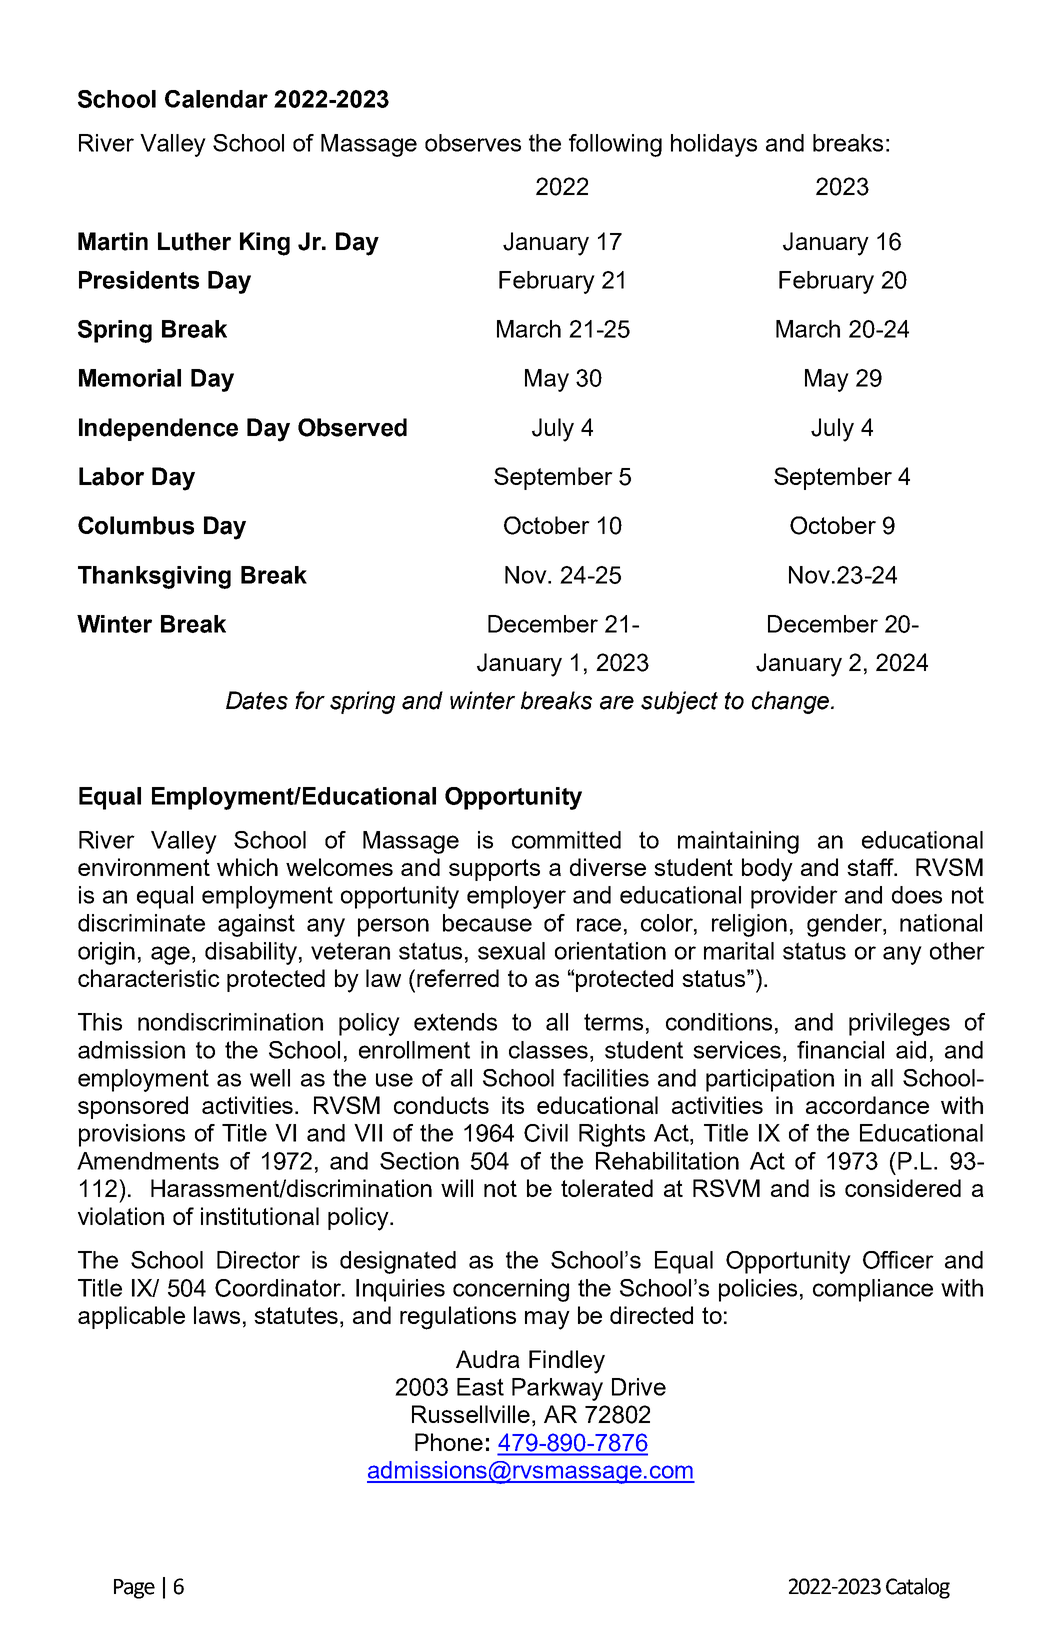  What do you see at coordinates (247, 867) in the screenshot?
I see `which` at bounding box center [247, 867].
